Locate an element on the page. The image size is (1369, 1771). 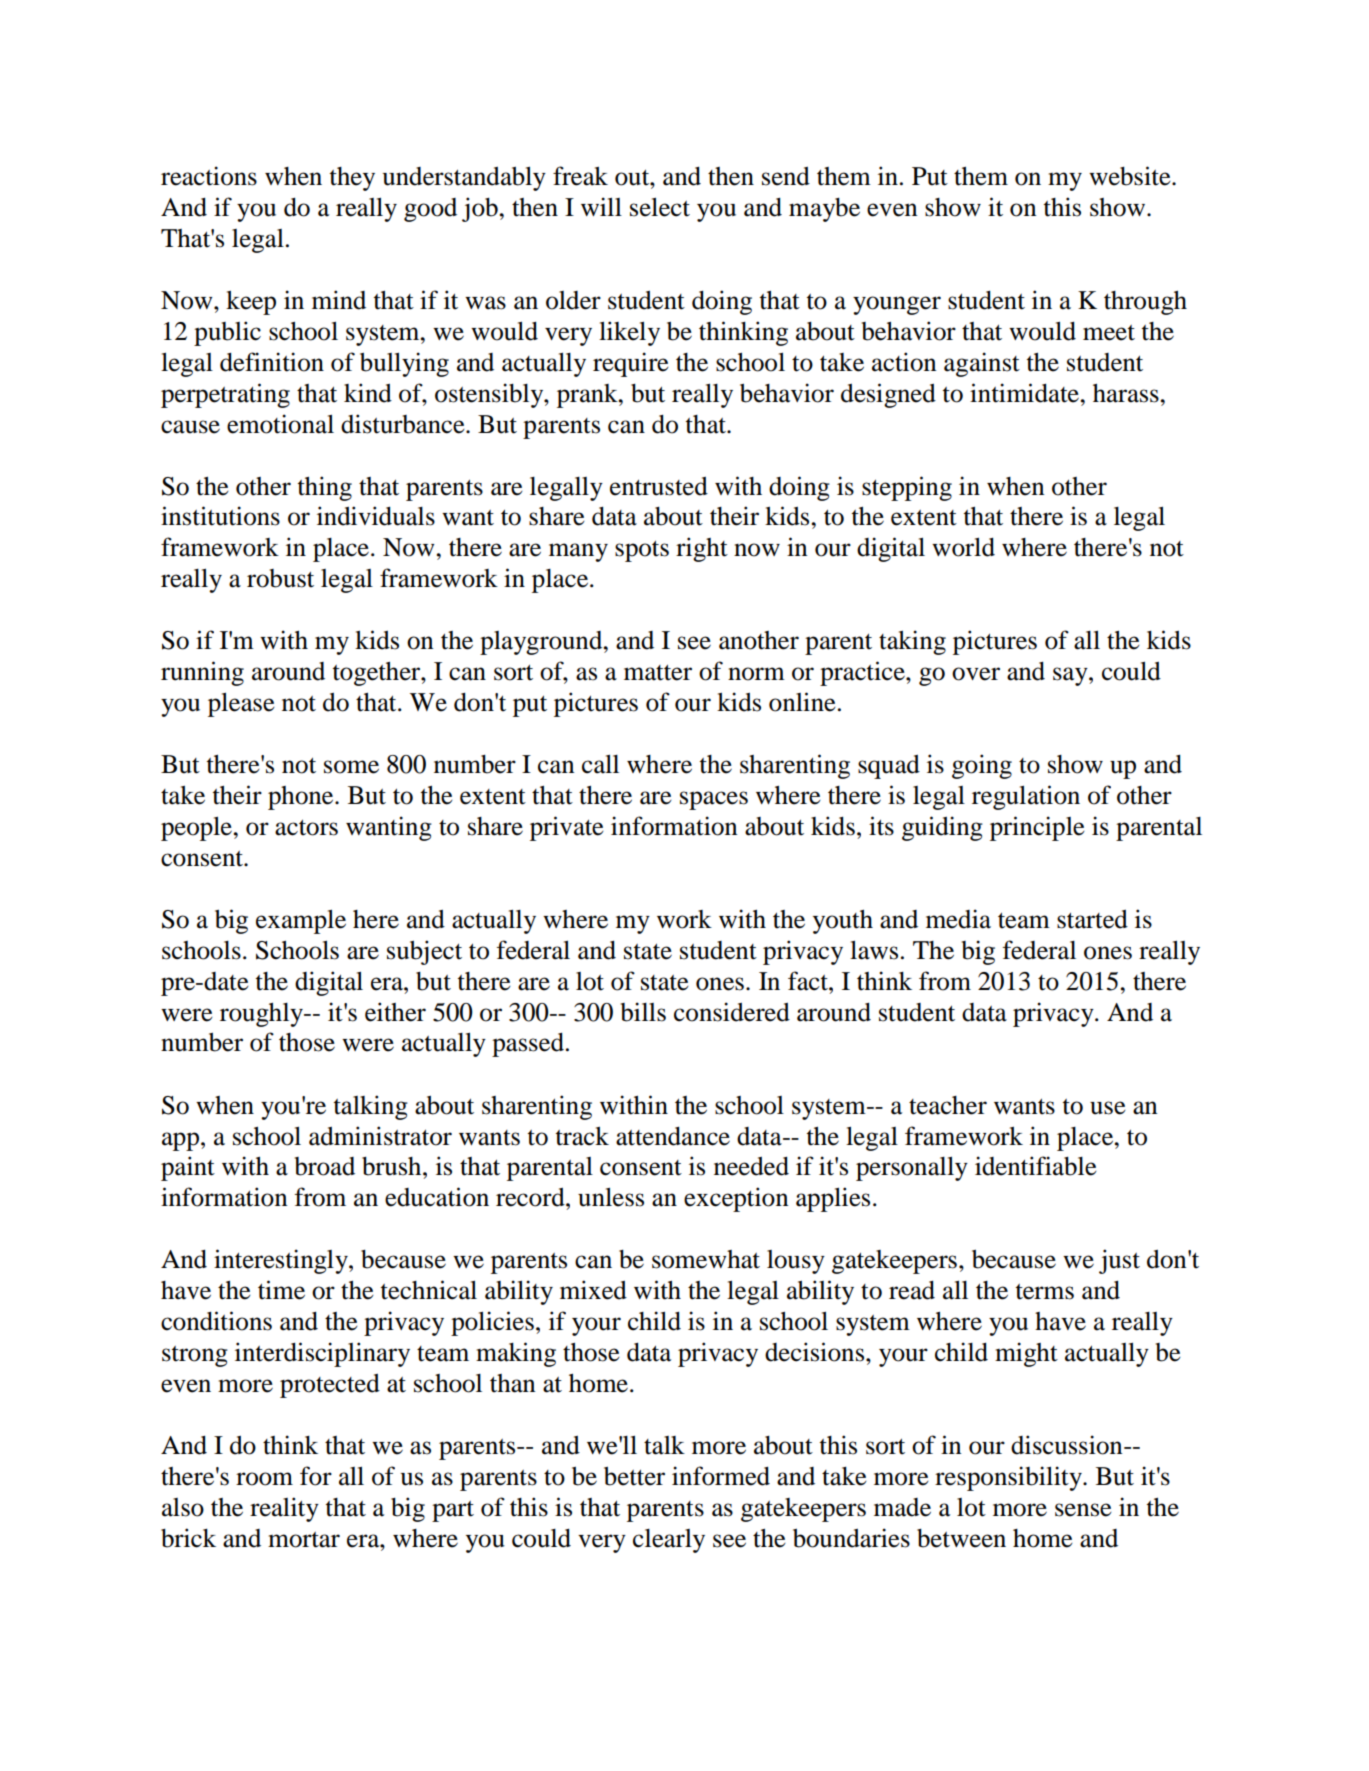
website is located at coordinates (1131, 176).
